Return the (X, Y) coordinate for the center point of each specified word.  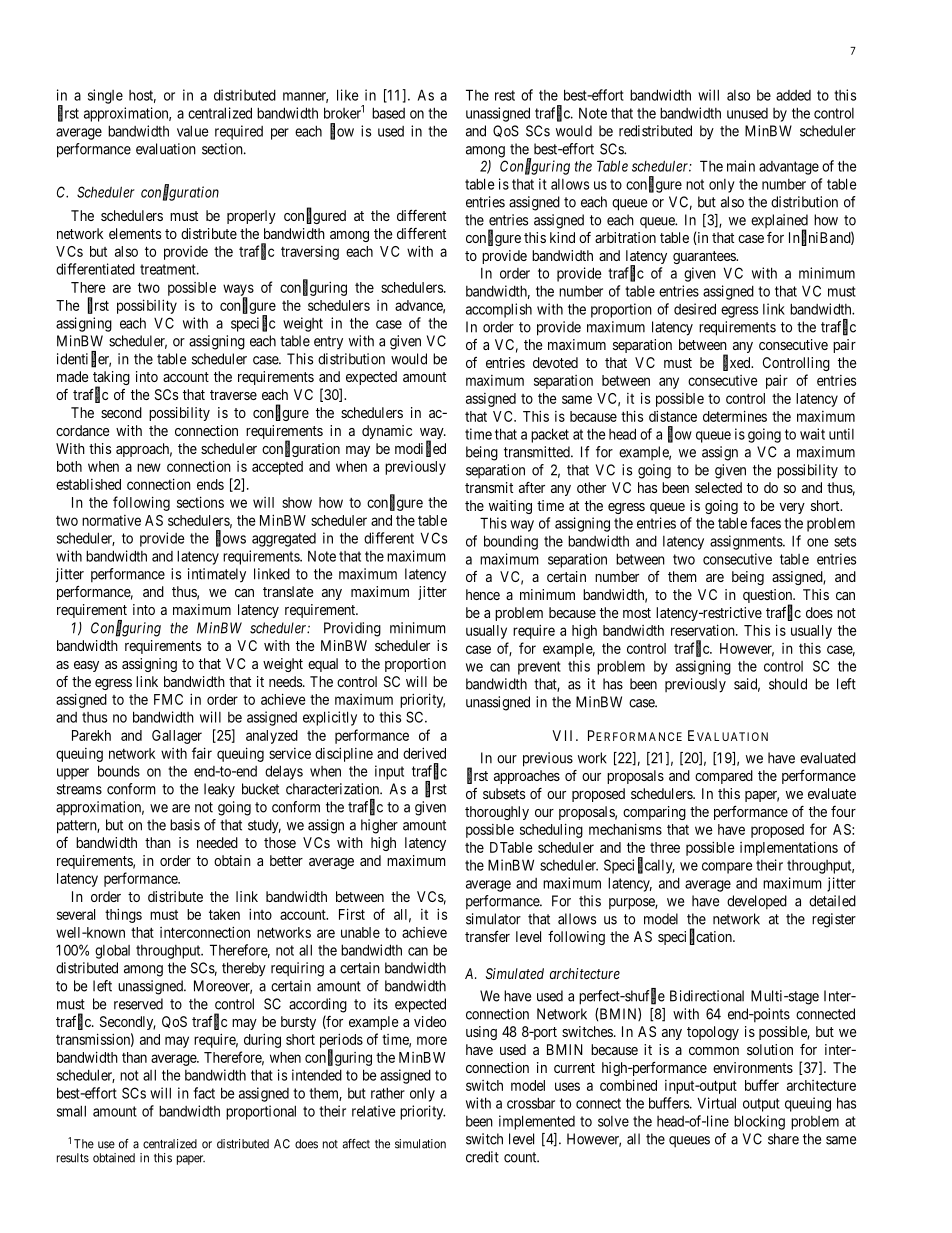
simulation (420, 1144)
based (388, 113)
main (741, 166)
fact (204, 1093)
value (193, 131)
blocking (759, 1122)
